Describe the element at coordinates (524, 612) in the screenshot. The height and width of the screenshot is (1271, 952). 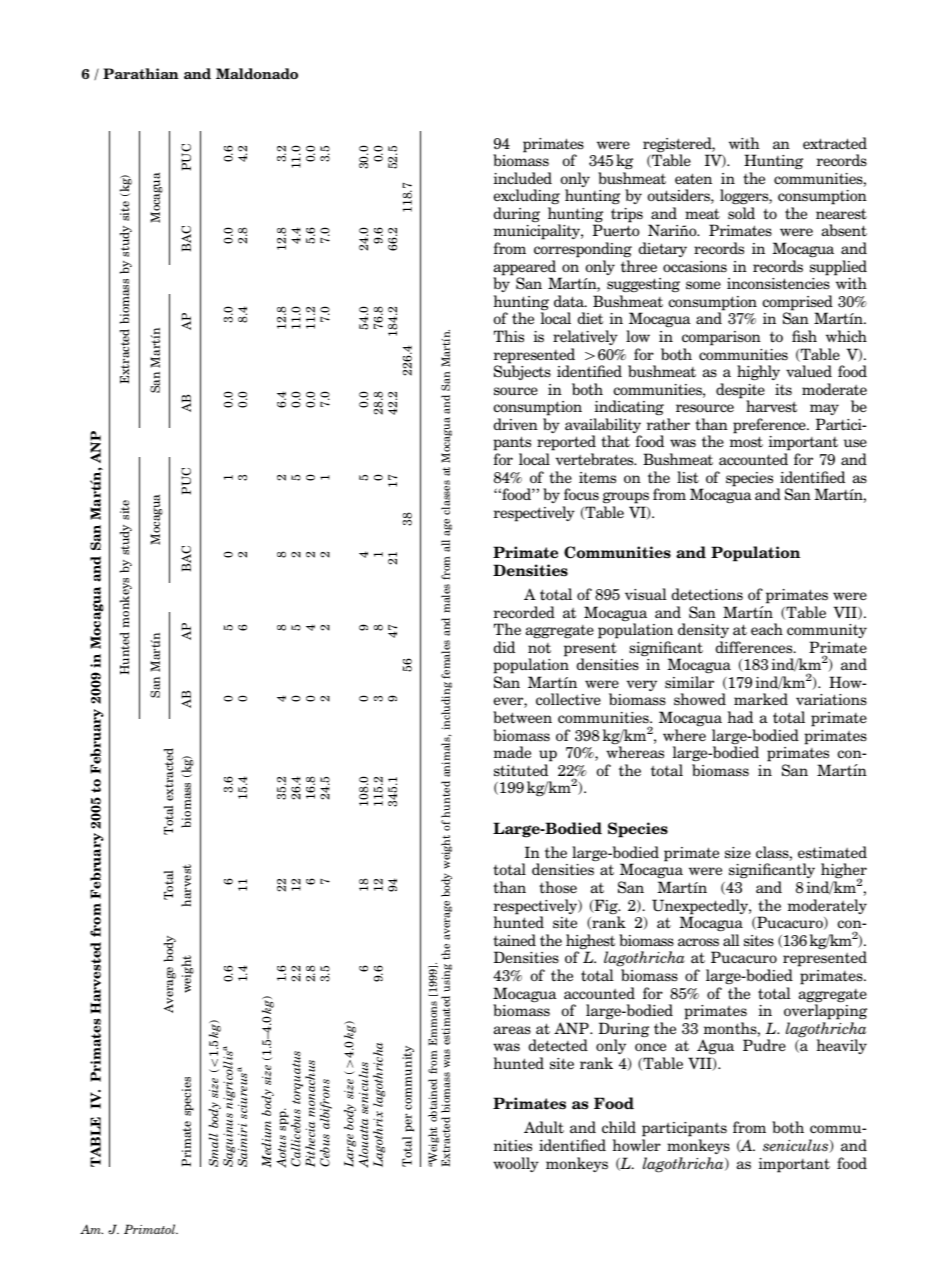
I see `recorded` at that location.
